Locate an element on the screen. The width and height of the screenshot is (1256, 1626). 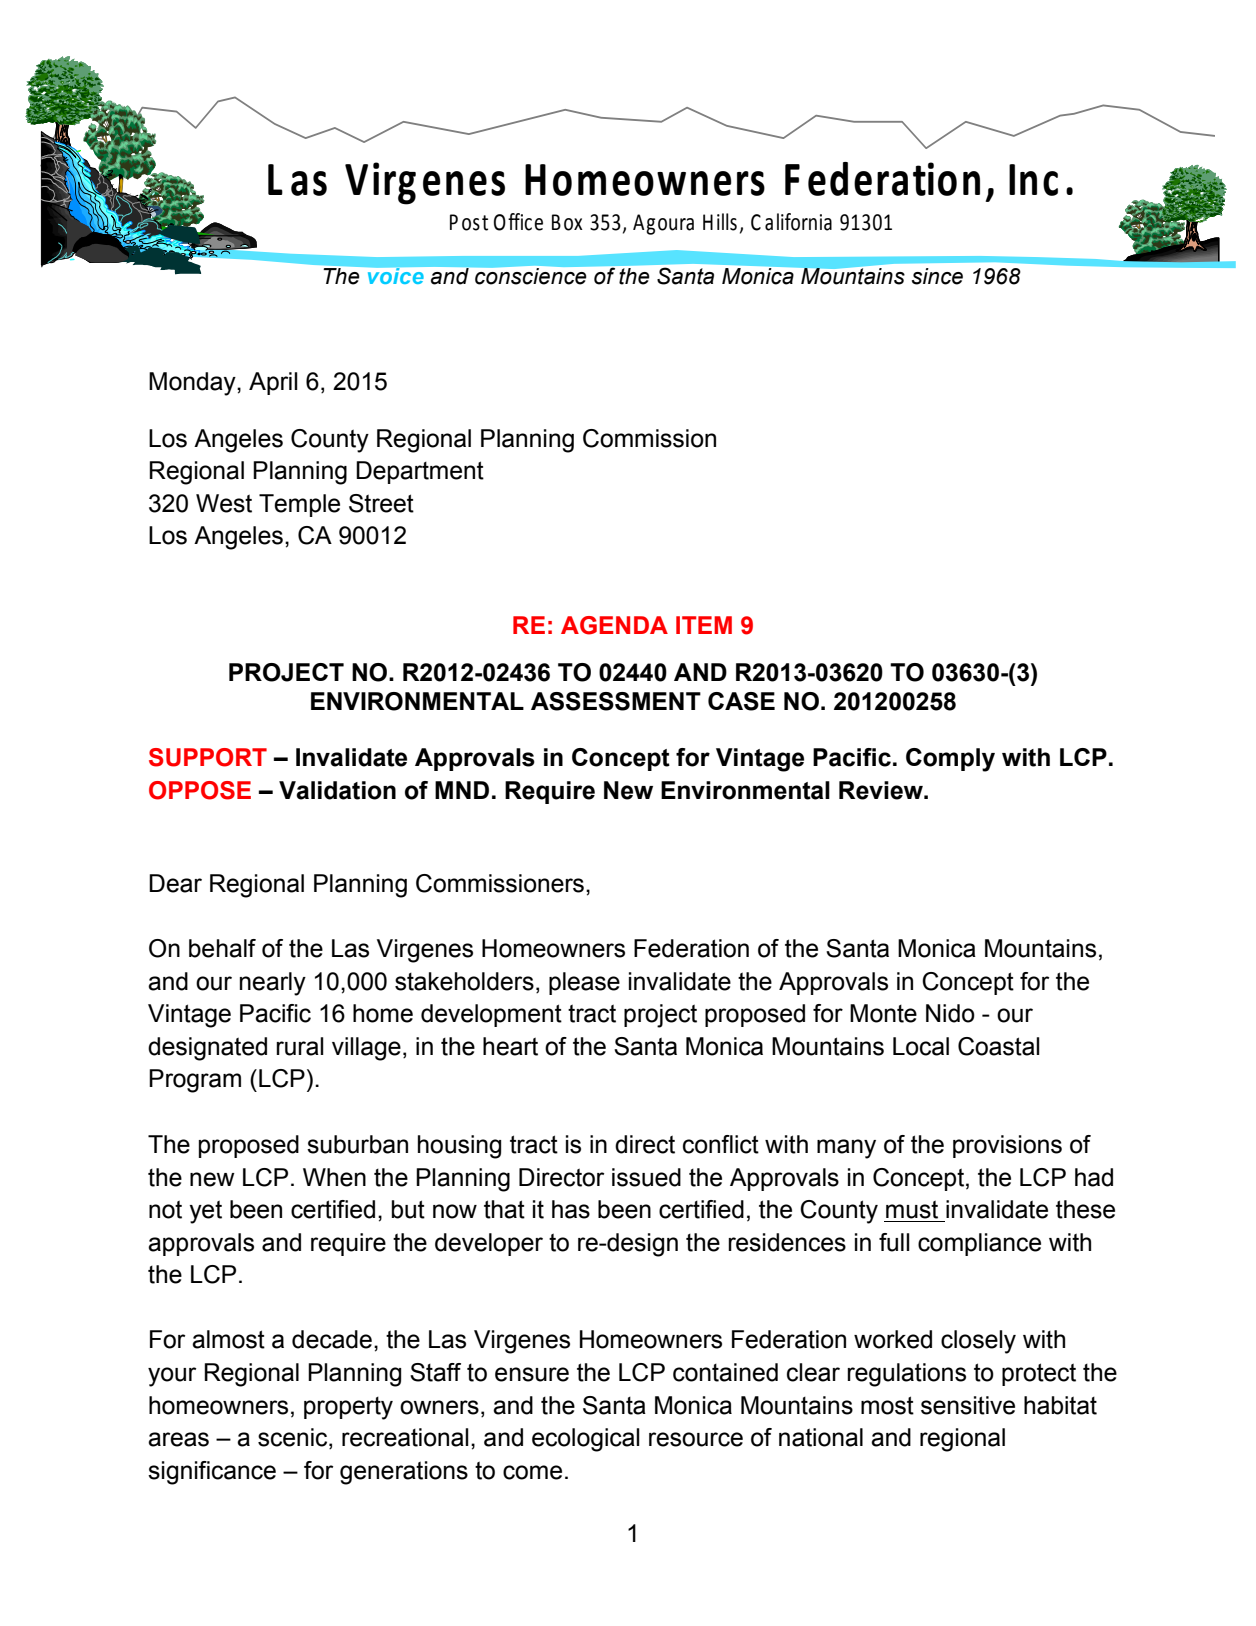
April is located at coordinates (273, 383).
